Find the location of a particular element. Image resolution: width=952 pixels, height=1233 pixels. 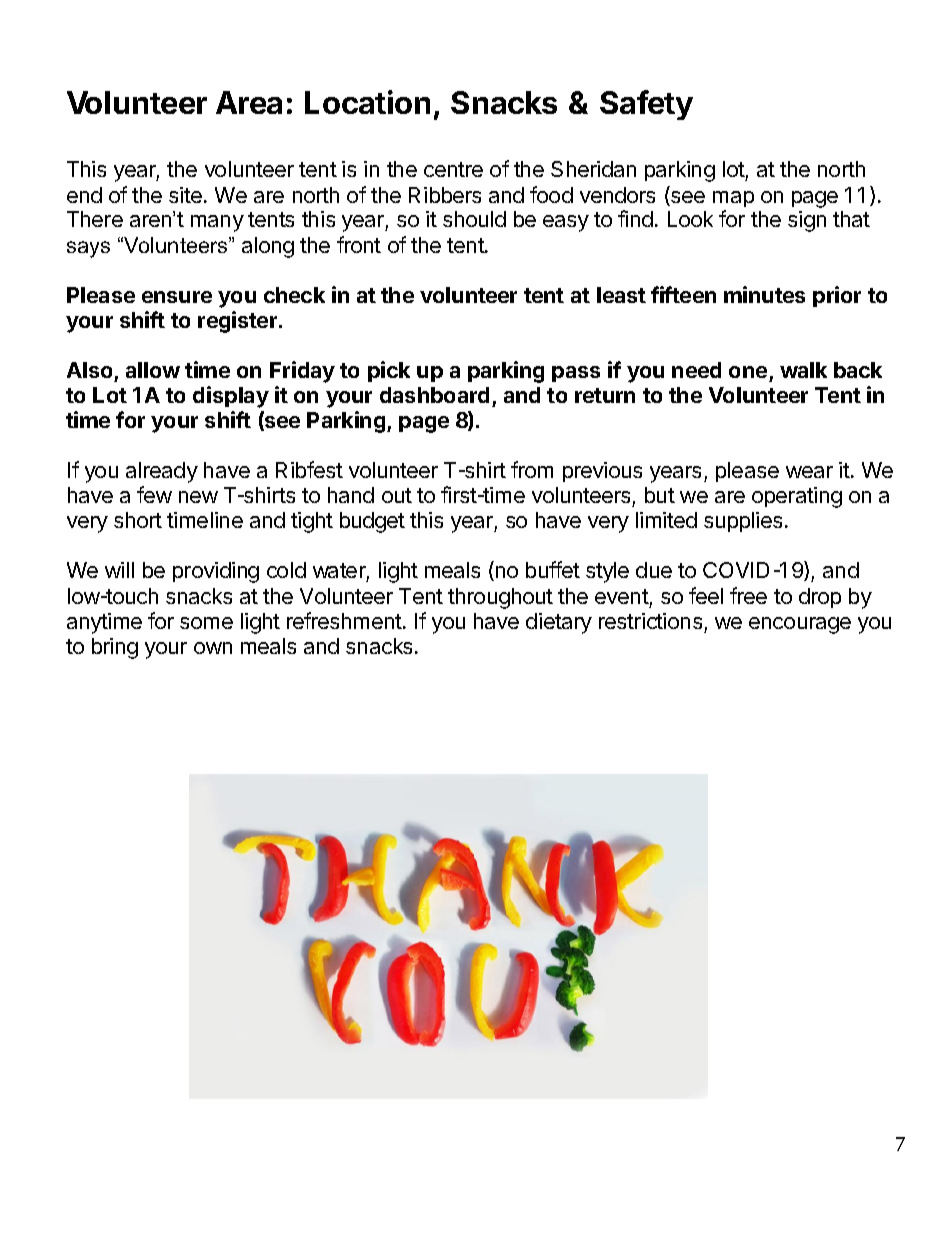

dietary is located at coordinates (559, 623).
